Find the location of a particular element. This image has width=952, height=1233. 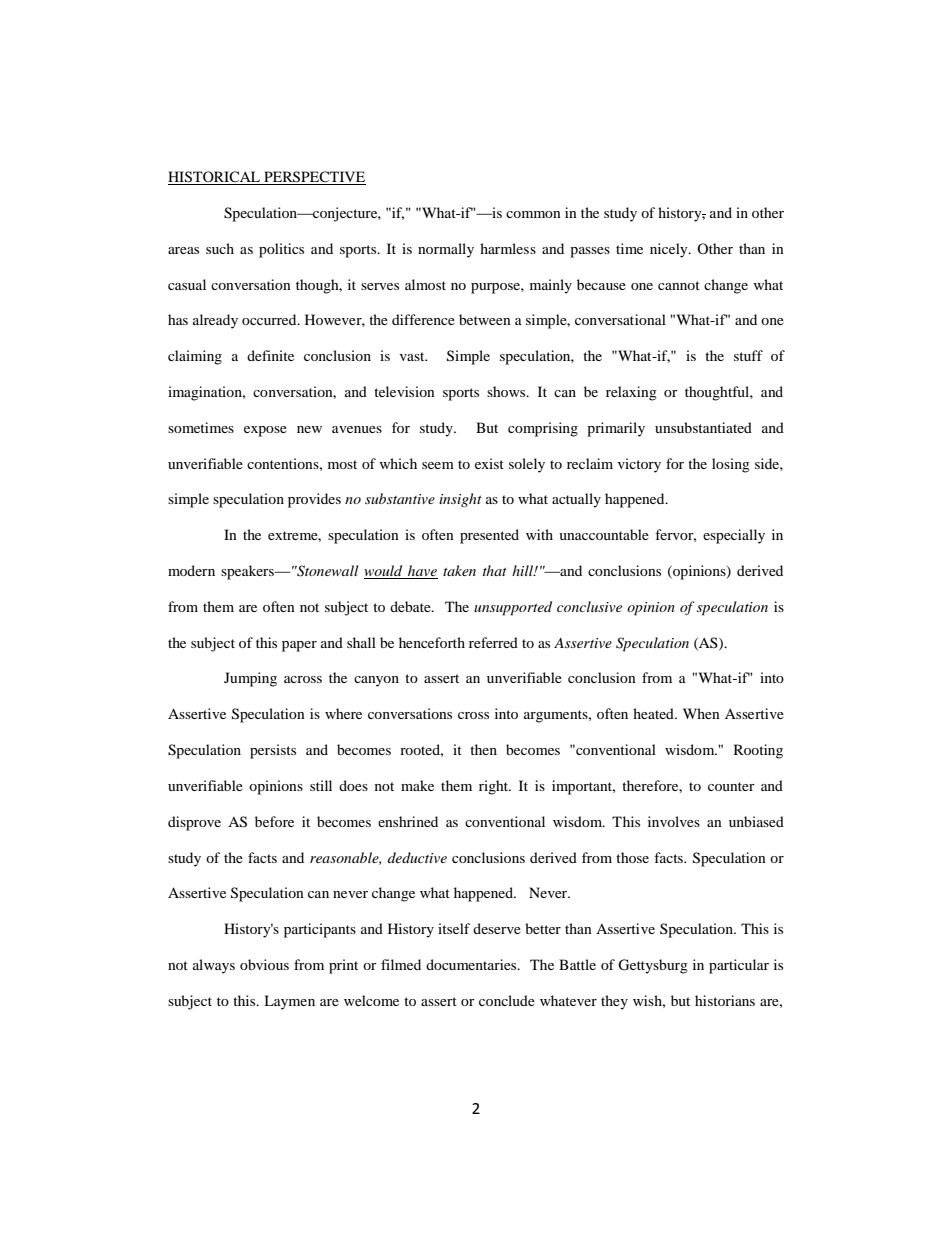

obvious is located at coordinates (264, 964).
